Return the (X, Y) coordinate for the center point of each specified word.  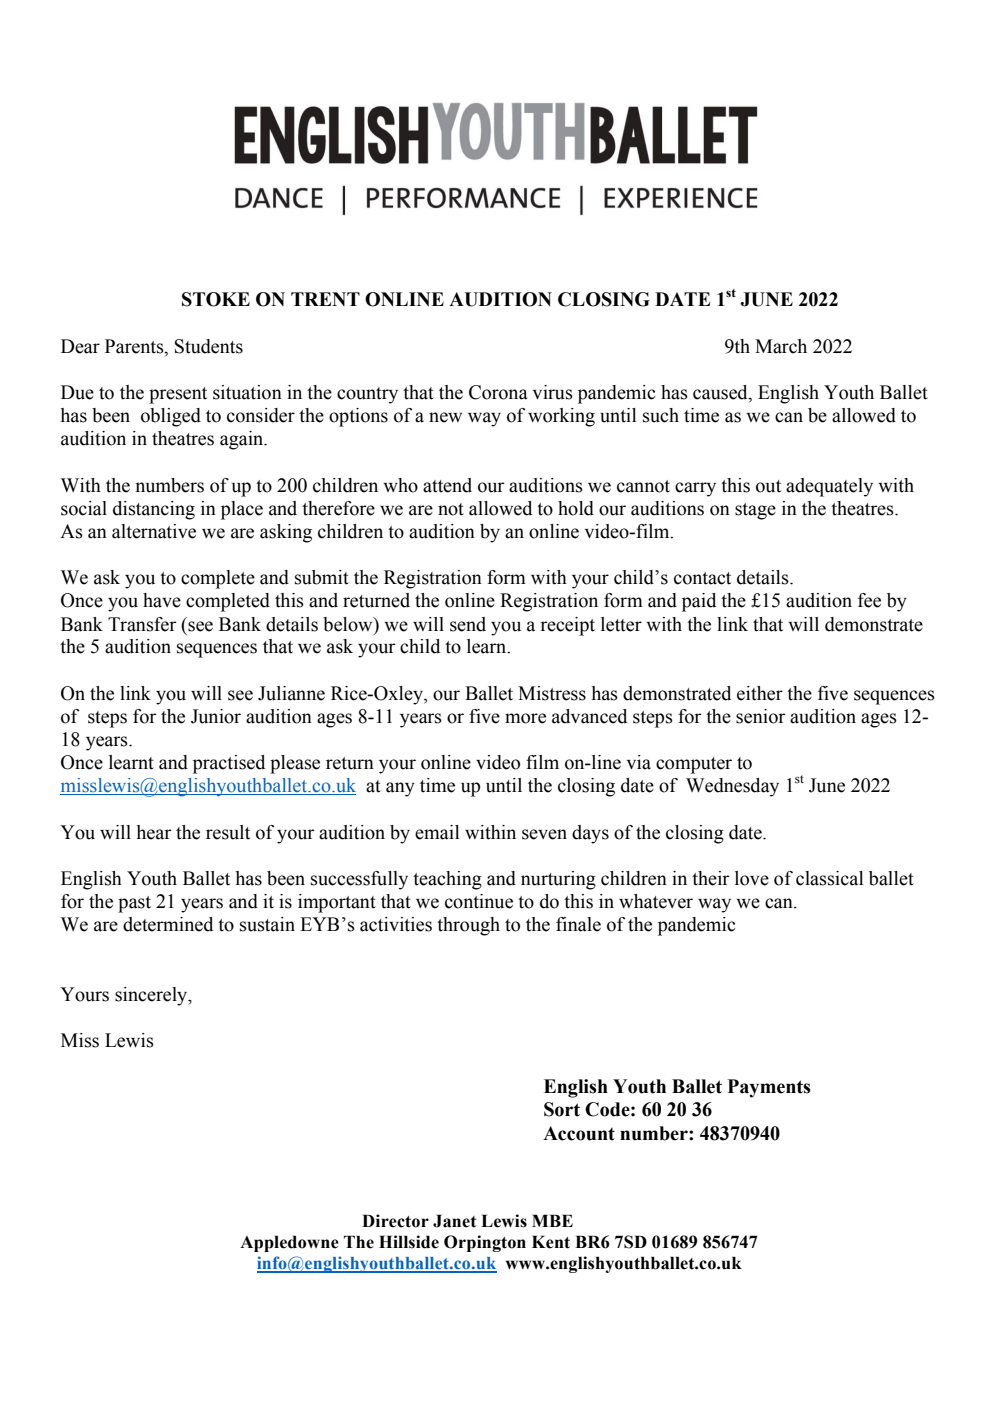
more (525, 718)
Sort (562, 1109)
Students (209, 346)
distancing (154, 510)
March (781, 346)
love (752, 878)
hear (154, 832)
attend (447, 485)
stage (755, 511)
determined (168, 924)
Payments (769, 1088)
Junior (216, 716)
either (760, 693)
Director (395, 1221)
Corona (498, 392)
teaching (447, 880)
